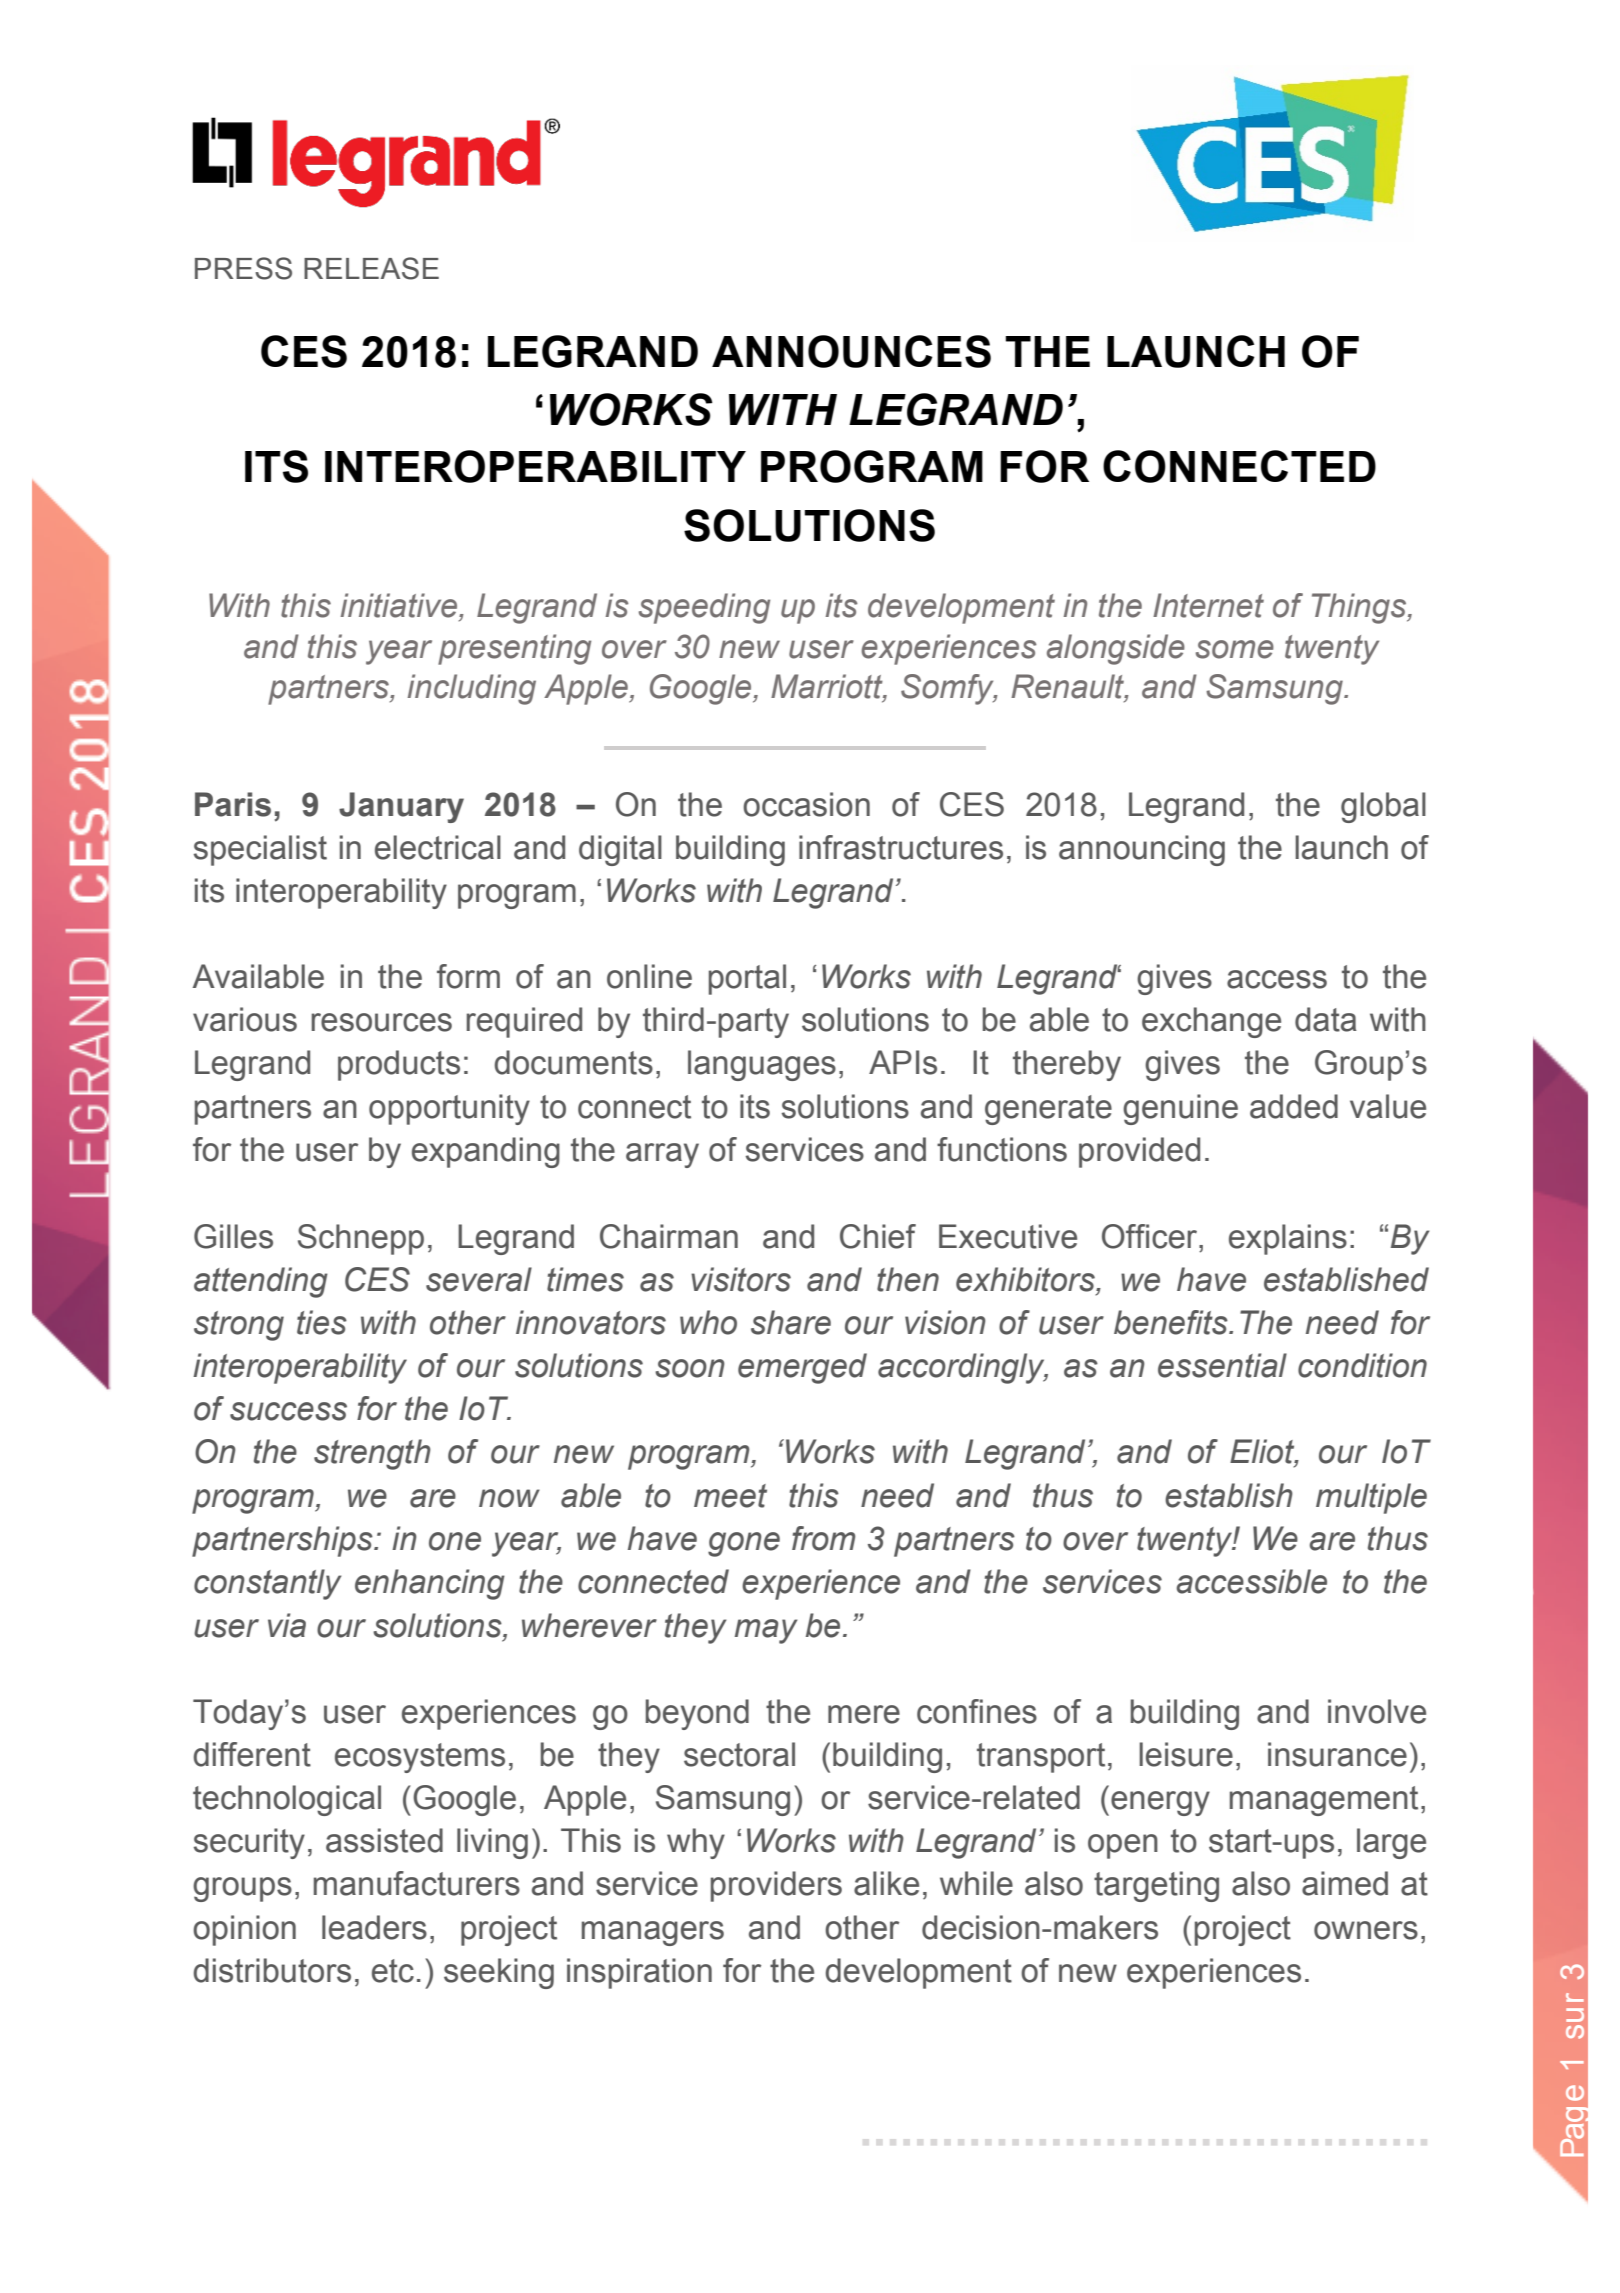  Describe the element at coordinates (762, 1065) in the image. I see `languages` at that location.
